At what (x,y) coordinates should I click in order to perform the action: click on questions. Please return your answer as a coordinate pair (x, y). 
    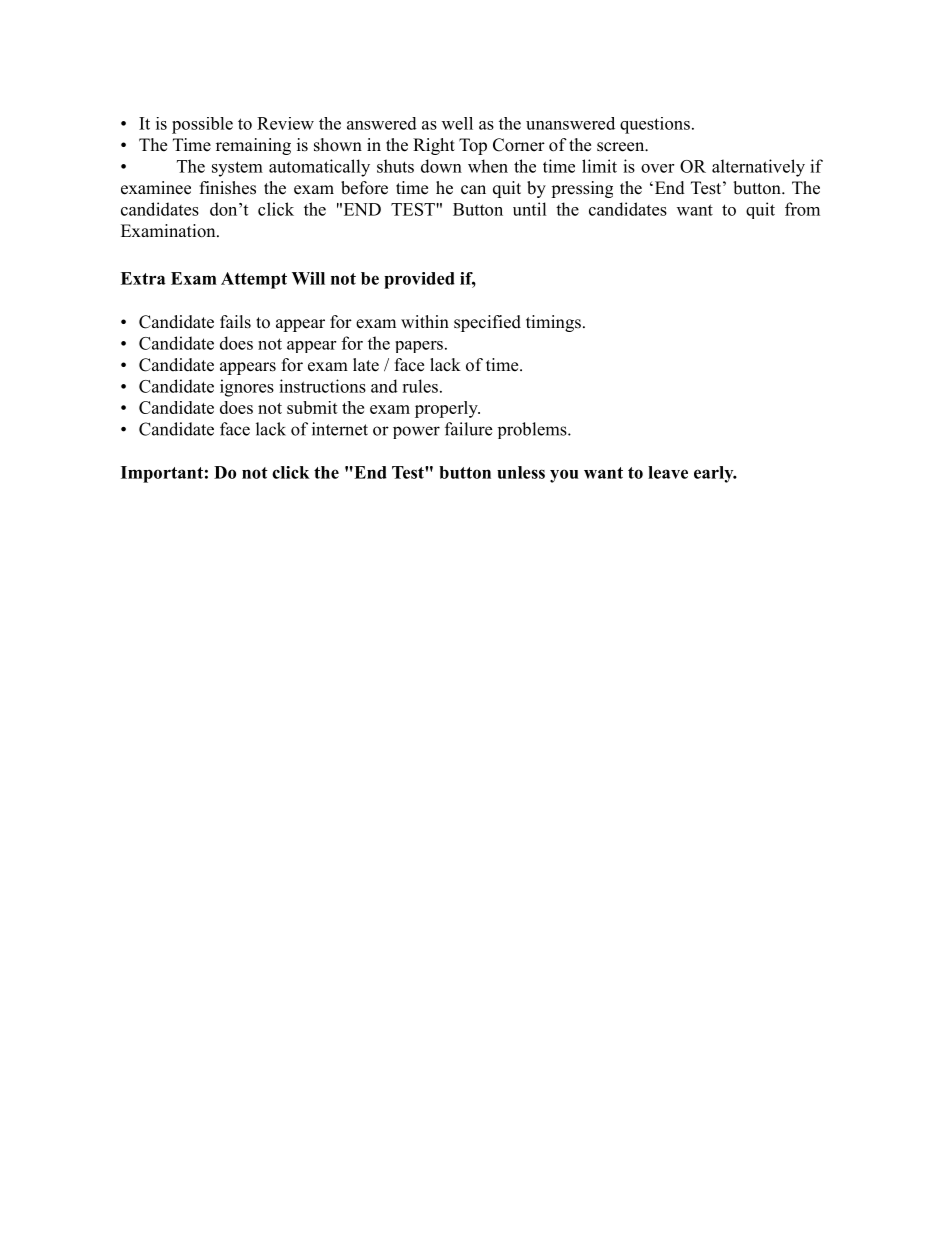
    Looking at the image, I should click on (655, 125).
